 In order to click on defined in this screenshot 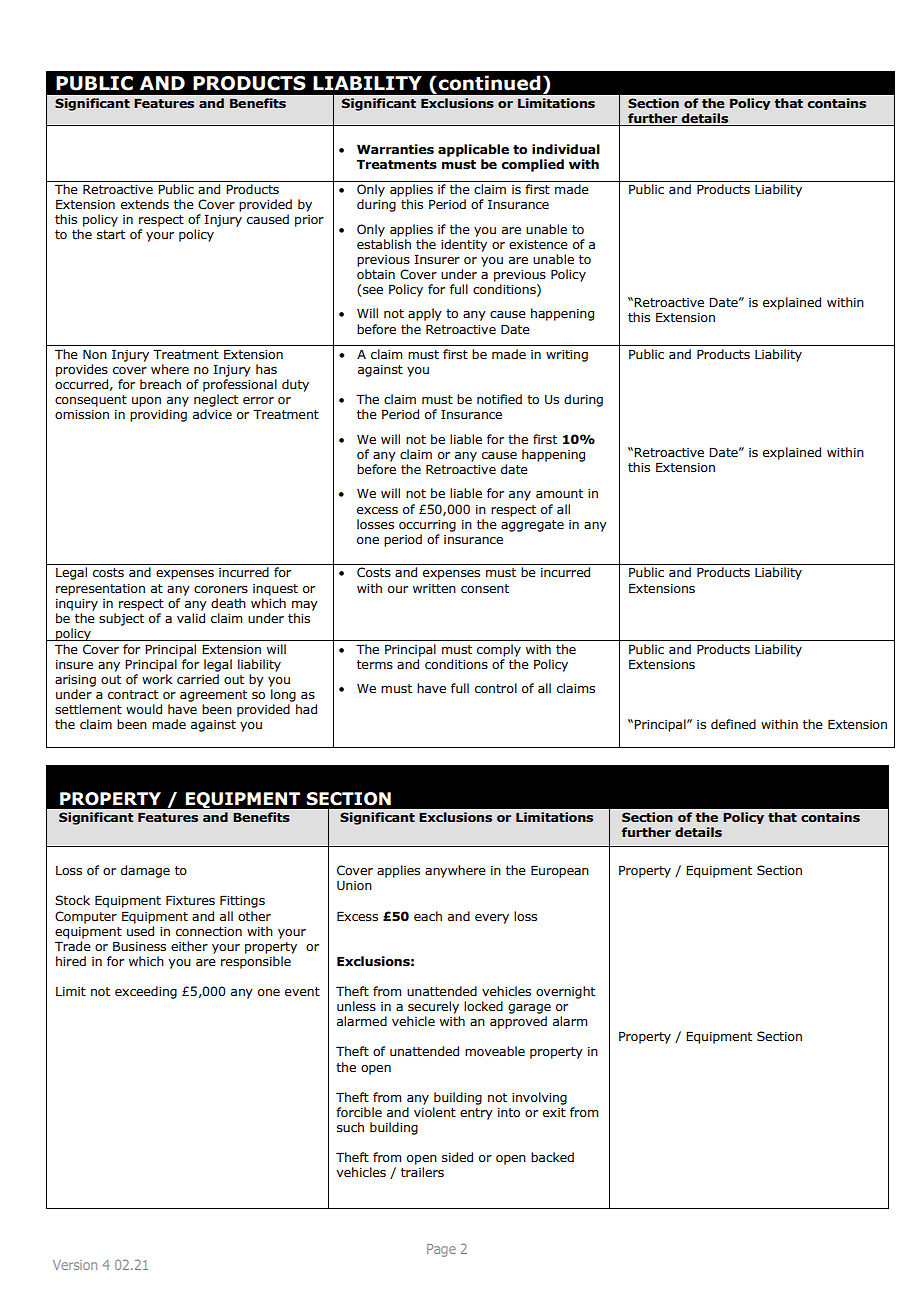, I will do `click(733, 724)`.
